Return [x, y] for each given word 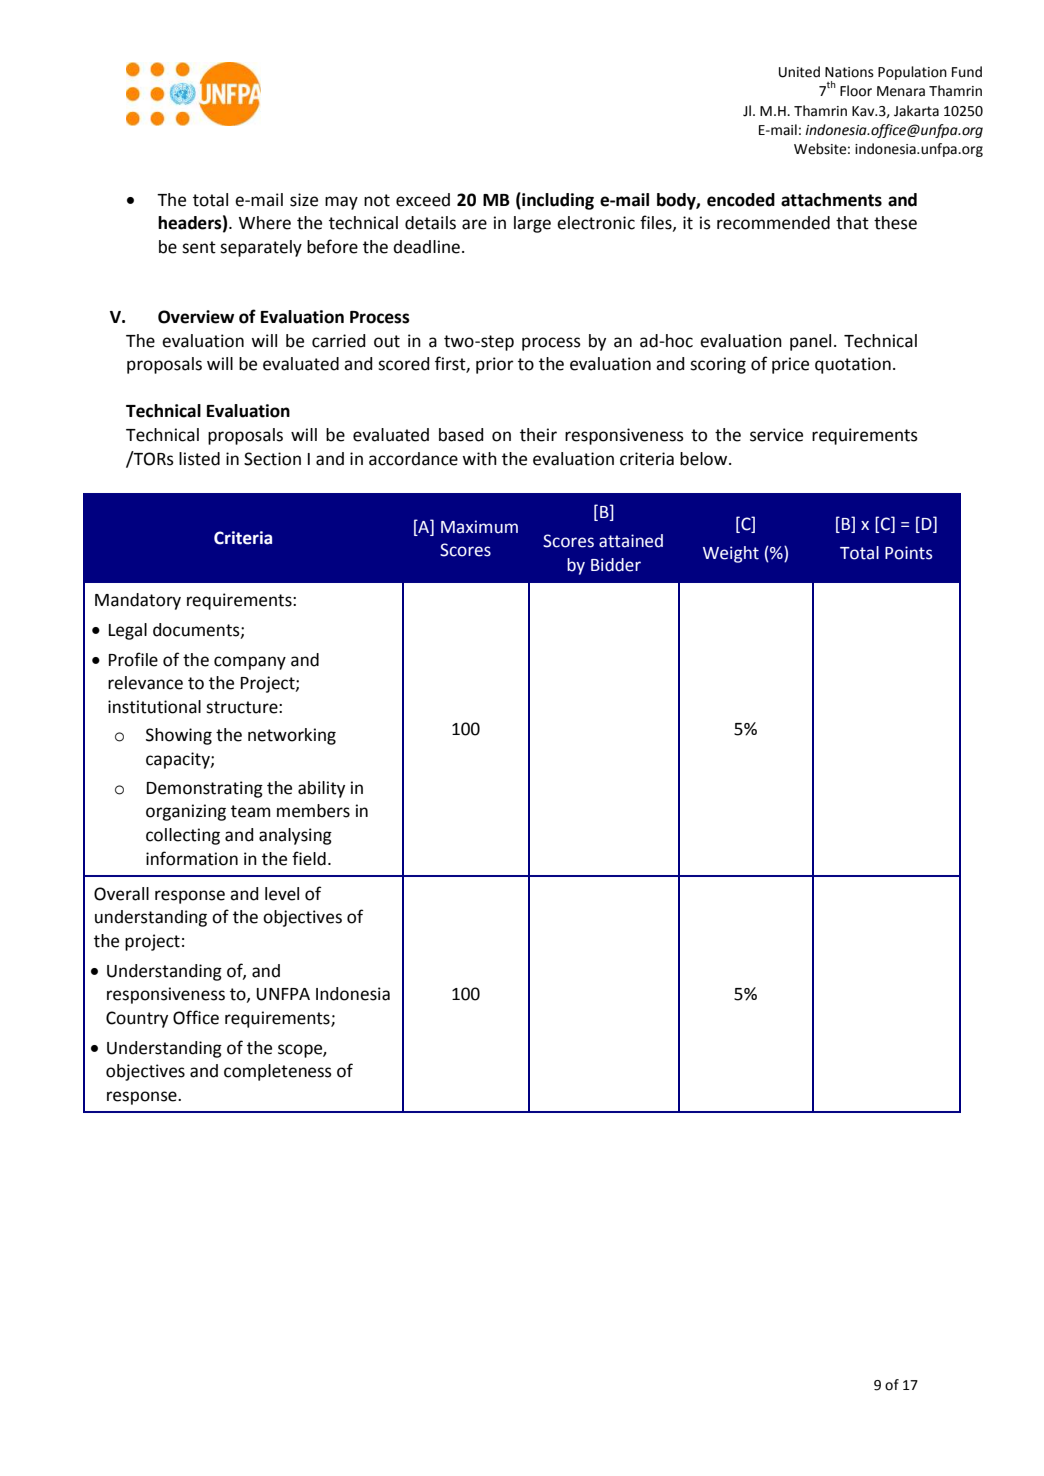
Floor [856, 91]
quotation [853, 365]
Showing [179, 736]
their [538, 435]
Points [908, 553]
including [557, 201]
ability [321, 789]
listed [199, 459]
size [304, 200]
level [282, 894]
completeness [278, 1072]
